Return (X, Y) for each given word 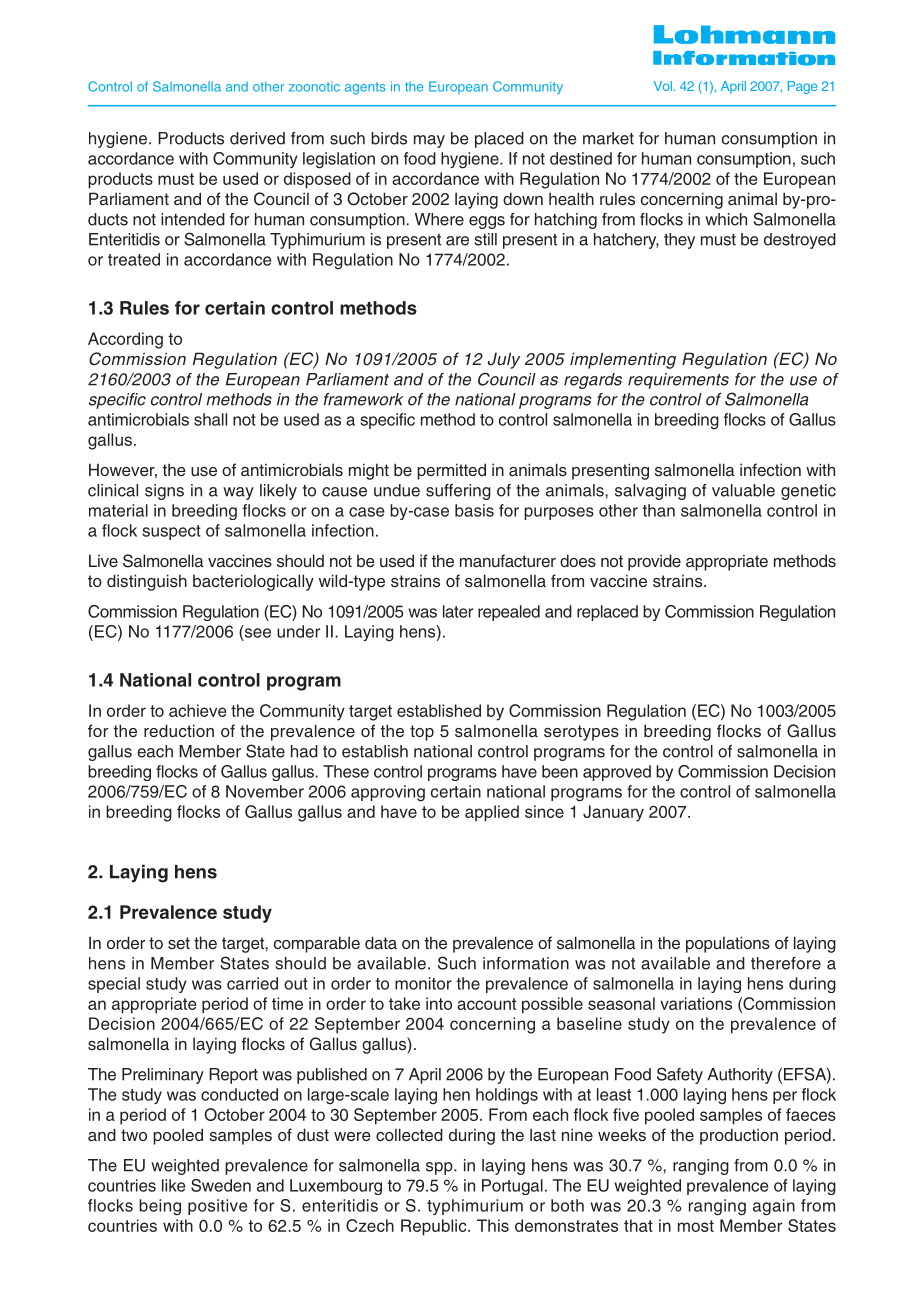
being (160, 1207)
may (429, 141)
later (458, 611)
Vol (663, 86)
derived (257, 138)
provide (654, 562)
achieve (197, 710)
